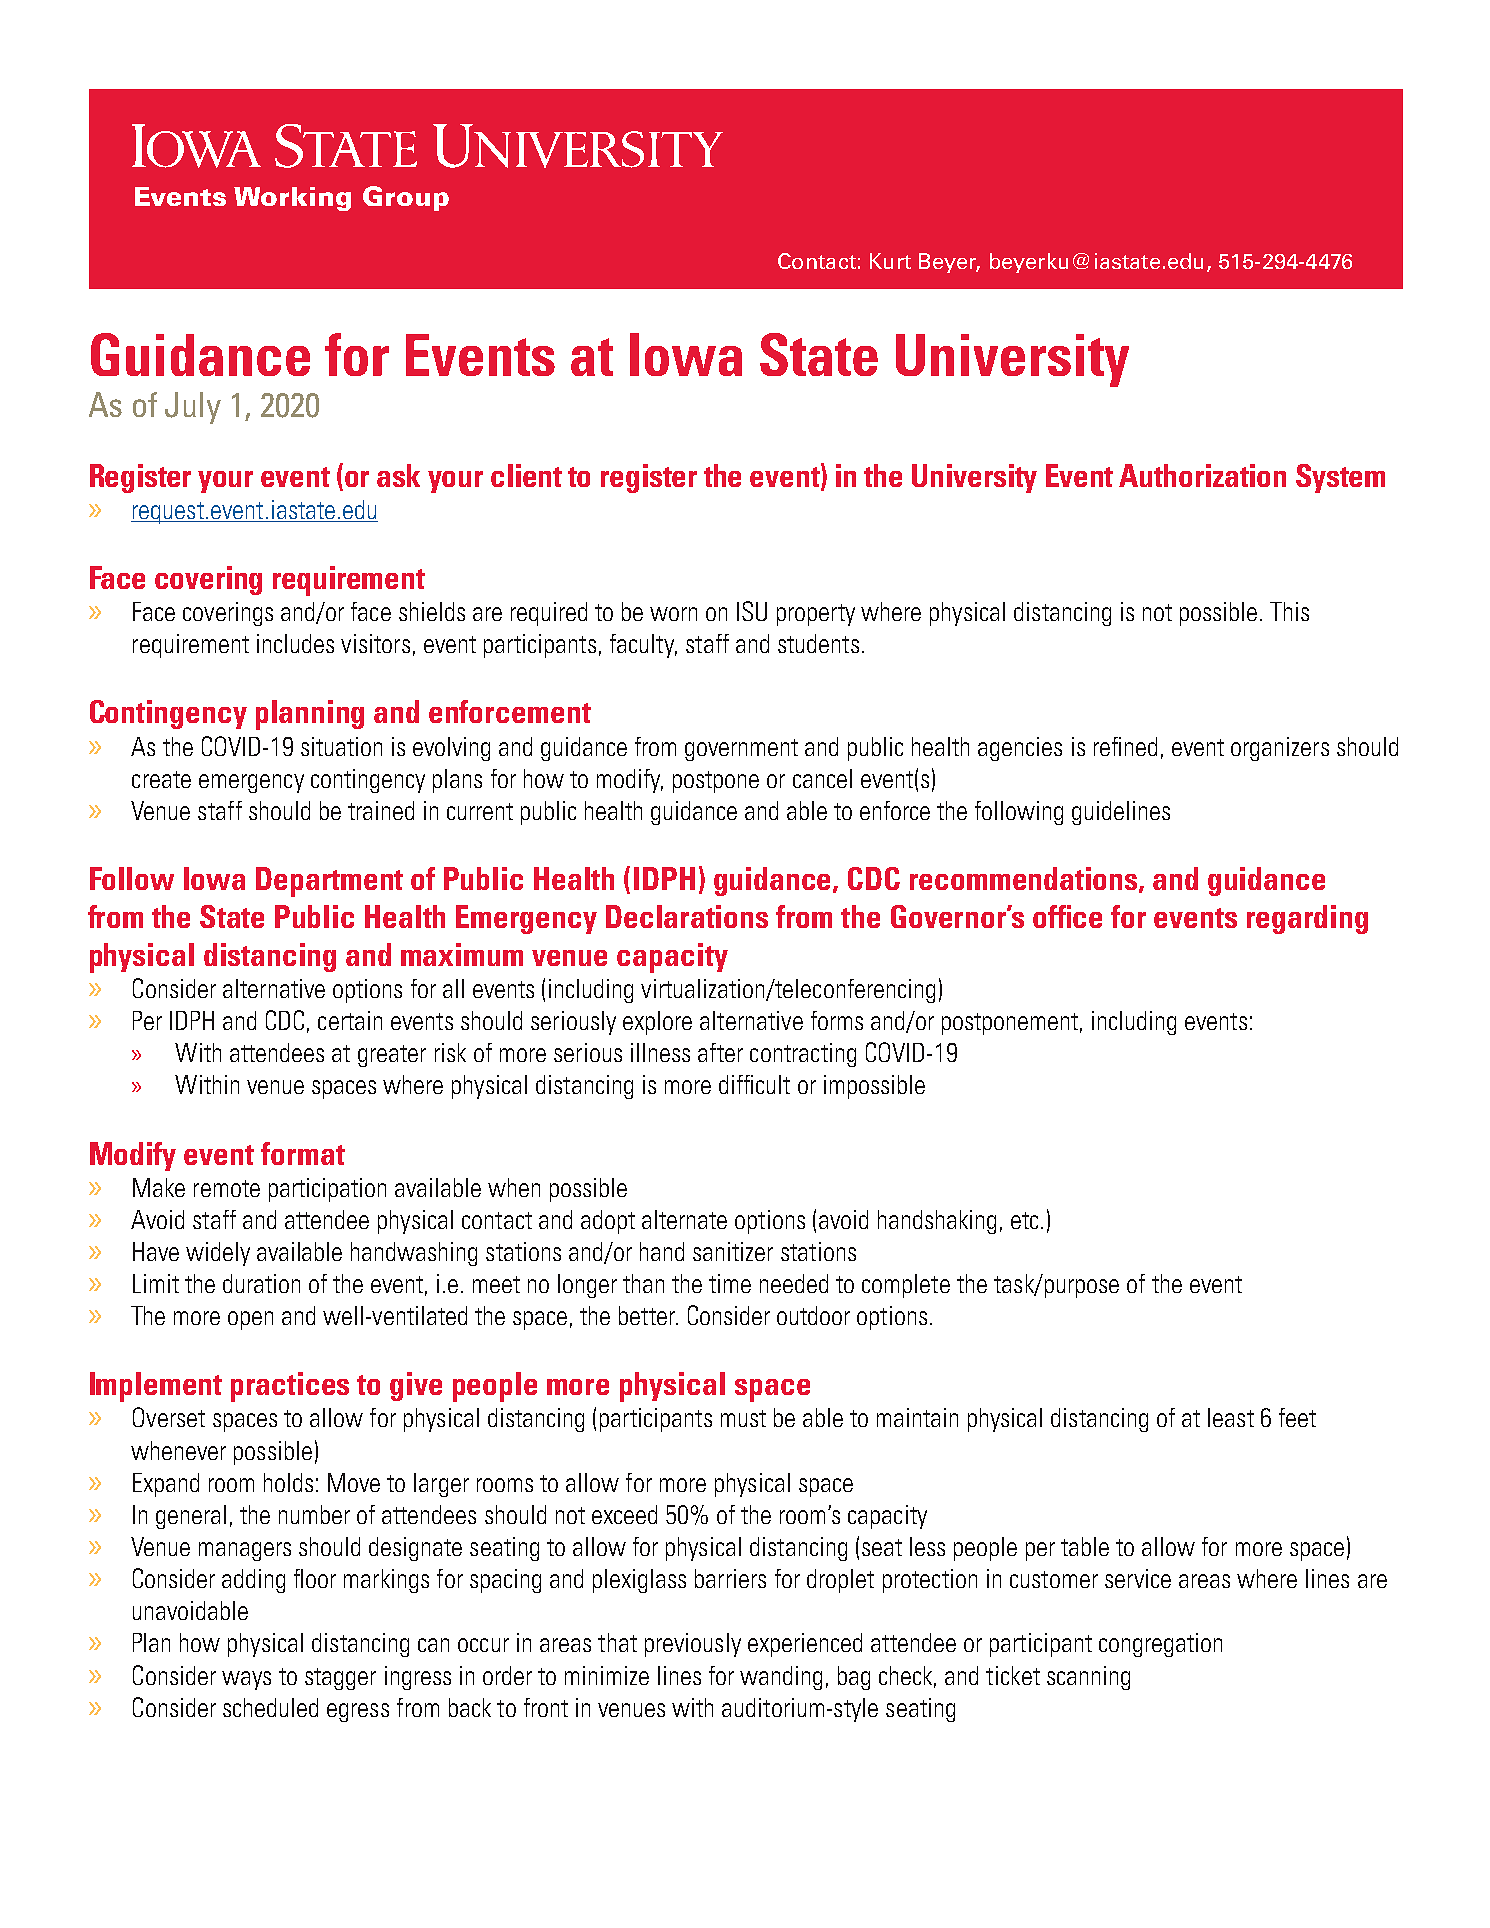  What do you see at coordinates (693, 1645) in the document?
I see `previously` at bounding box center [693, 1645].
